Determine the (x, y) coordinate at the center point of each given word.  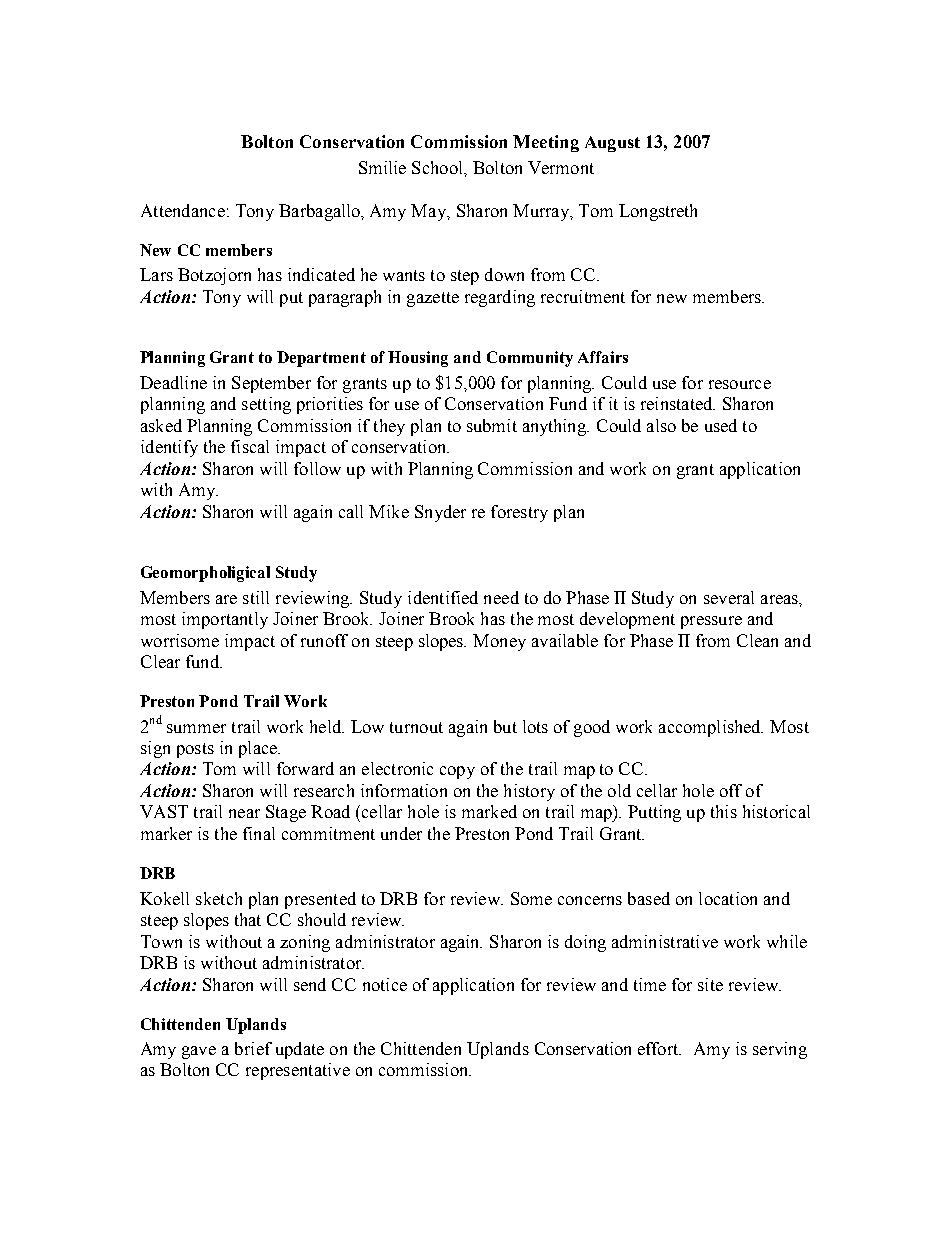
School (438, 167)
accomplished (711, 728)
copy (457, 772)
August (612, 144)
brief (253, 1048)
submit (492, 425)
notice (385, 984)
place (259, 749)
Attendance (183, 210)
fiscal (250, 446)
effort (659, 1048)
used (721, 425)
